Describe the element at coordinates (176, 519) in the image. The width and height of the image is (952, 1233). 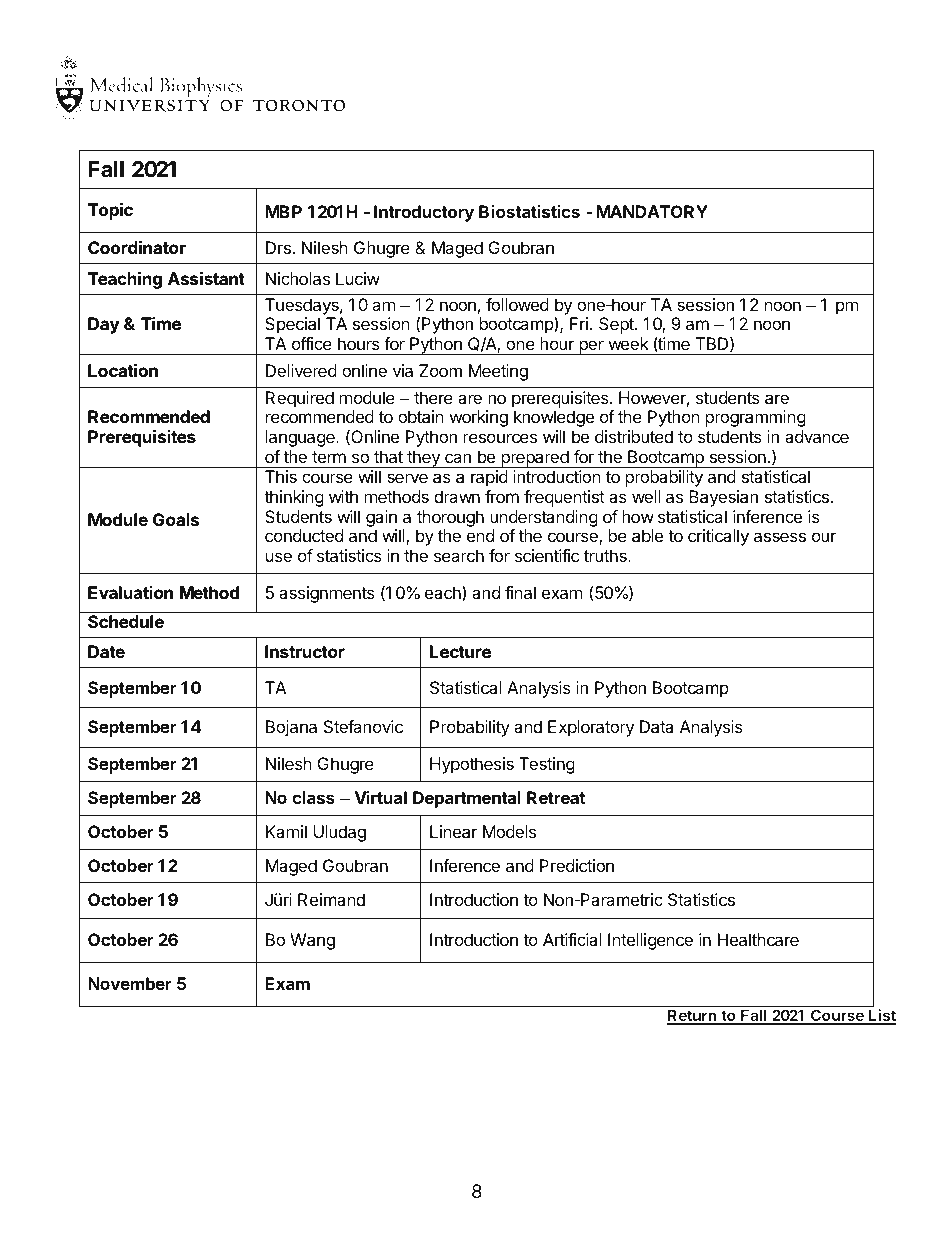
I see `Goals` at that location.
